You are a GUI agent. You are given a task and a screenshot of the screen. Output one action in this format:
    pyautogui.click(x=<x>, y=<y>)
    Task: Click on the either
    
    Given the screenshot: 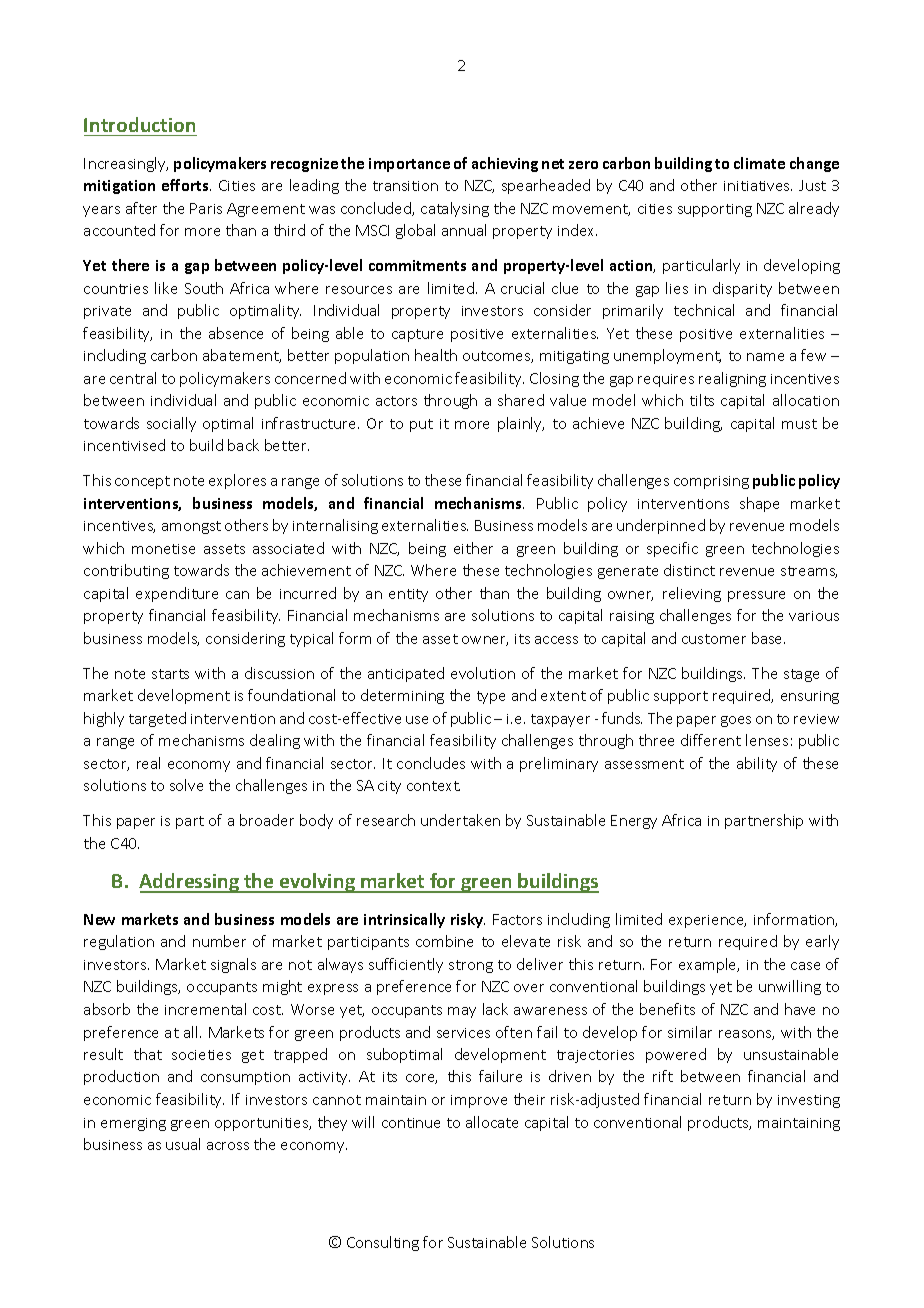 What is the action you would take?
    pyautogui.click(x=473, y=548)
